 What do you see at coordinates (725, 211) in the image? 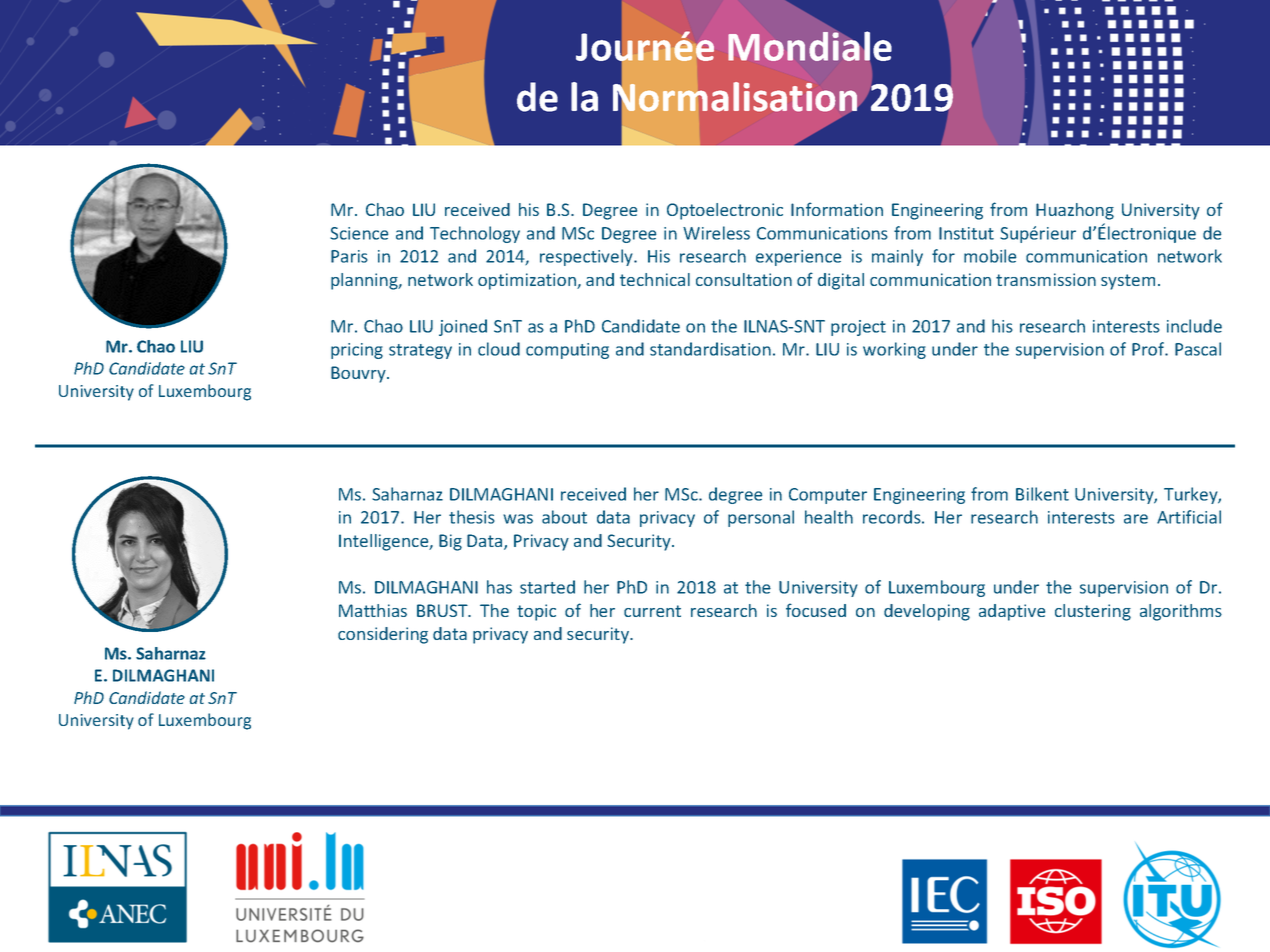
I see `Optoelectronic` at bounding box center [725, 211].
